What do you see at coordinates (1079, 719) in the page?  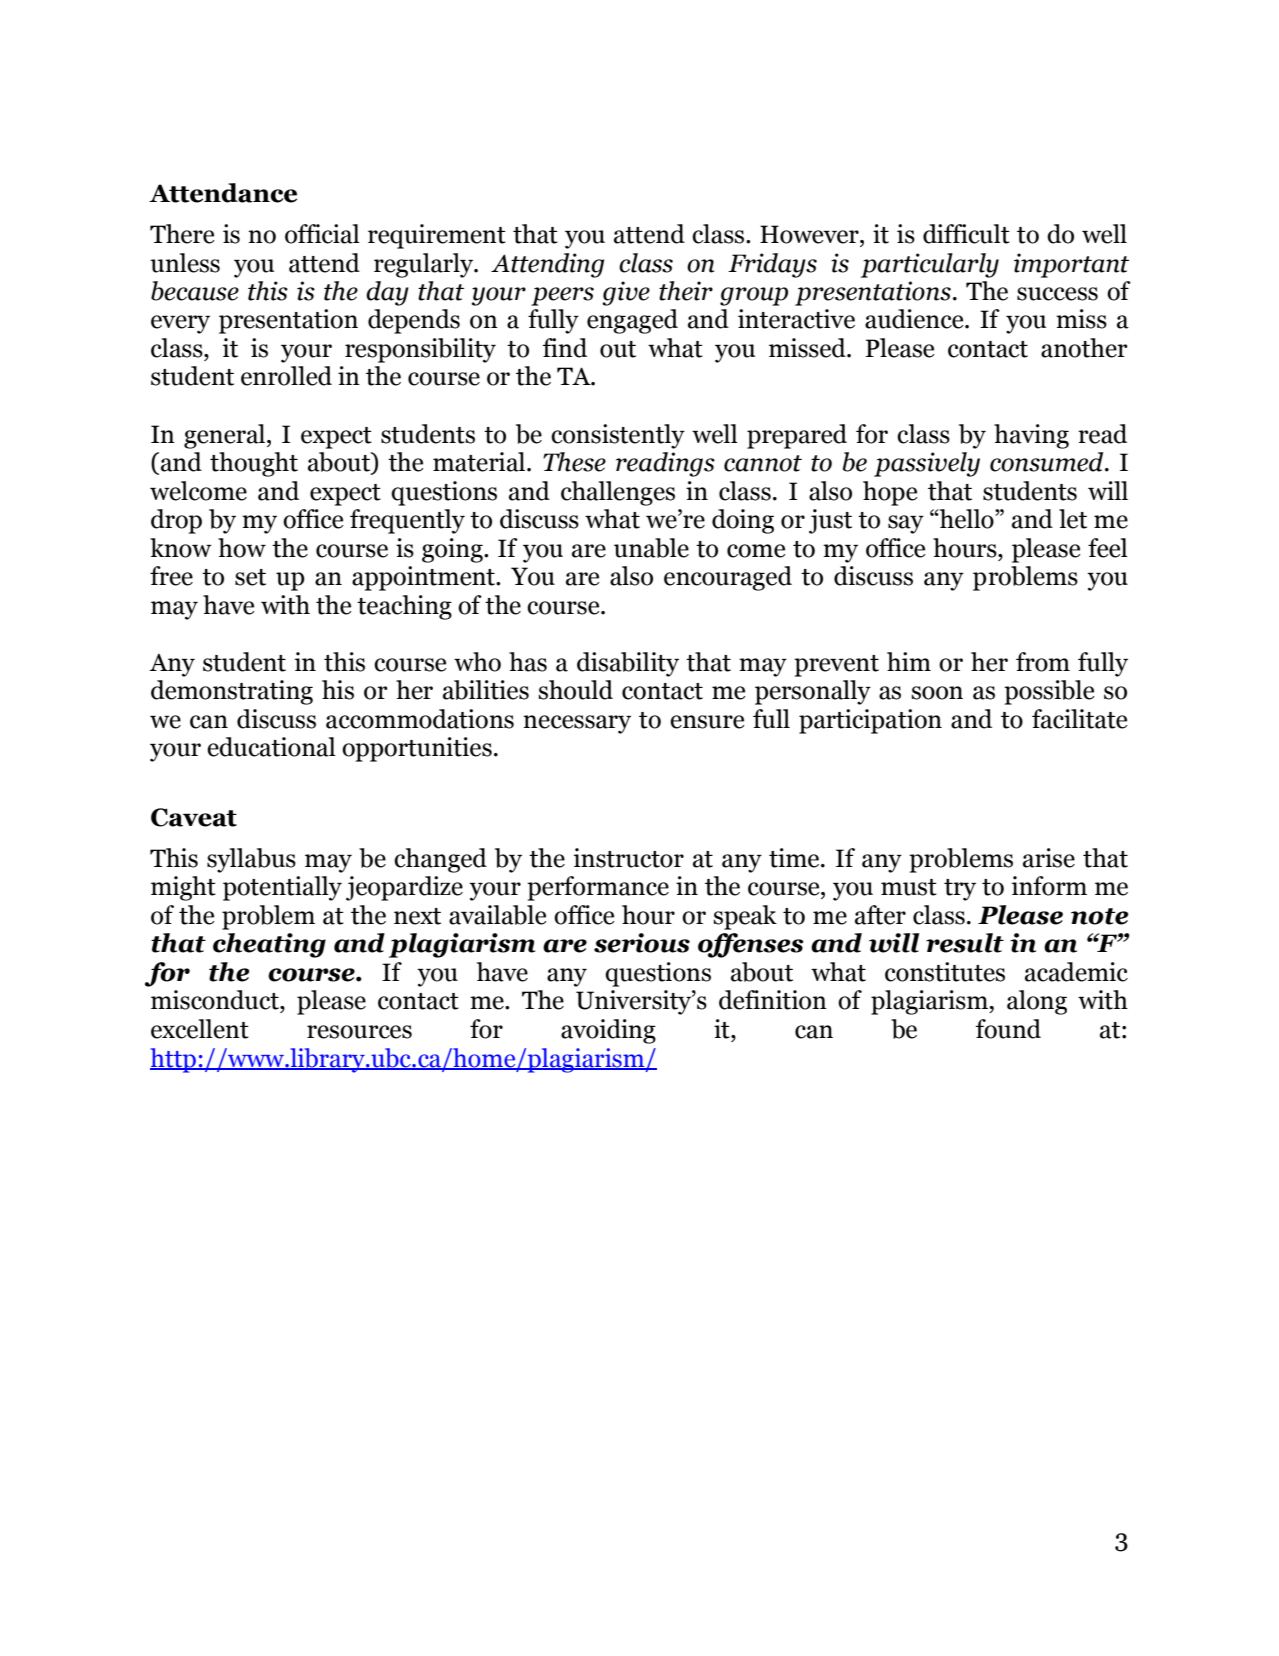 I see `facilitate` at bounding box center [1079, 719].
